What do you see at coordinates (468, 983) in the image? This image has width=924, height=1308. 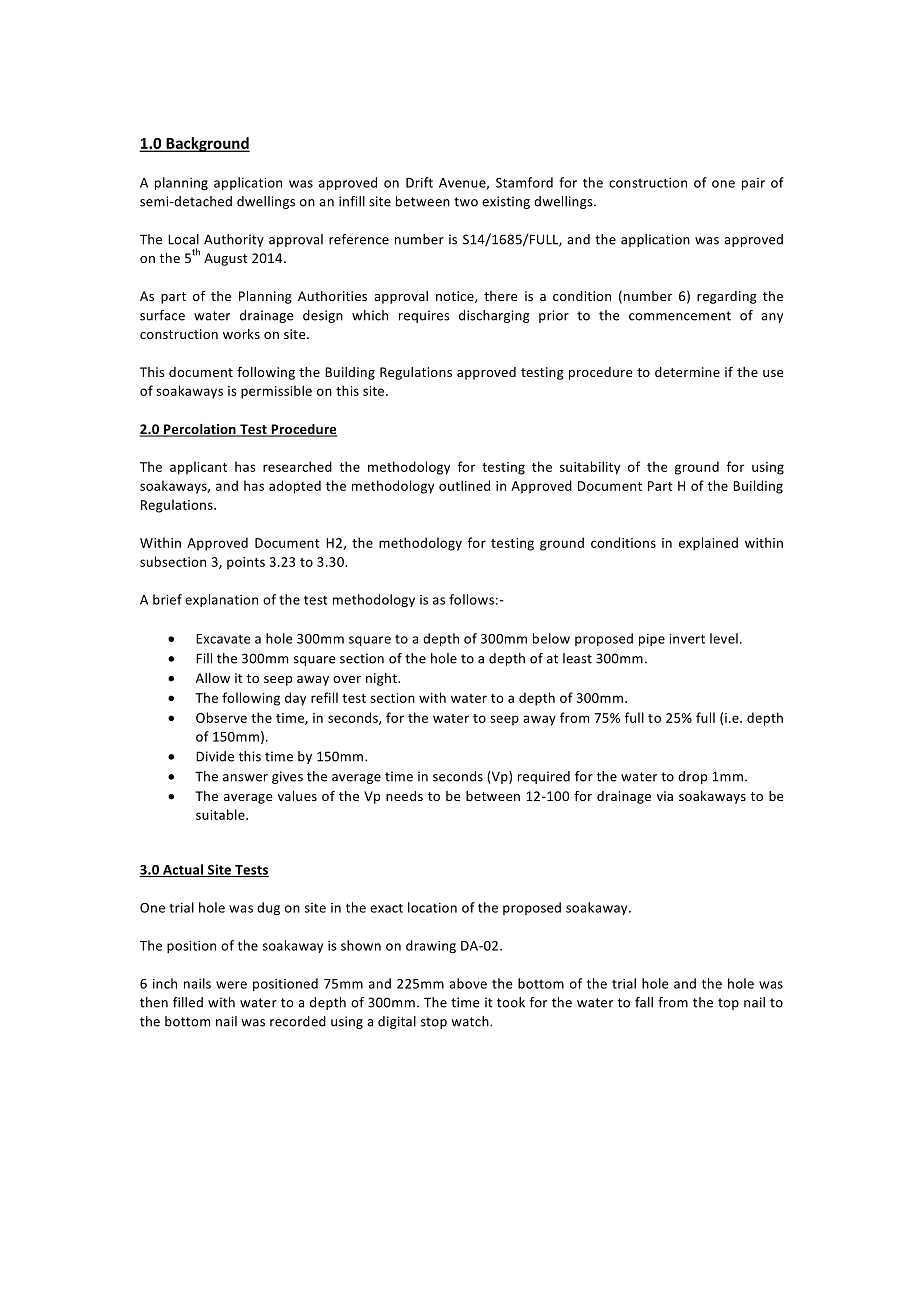 I see `above` at bounding box center [468, 983].
